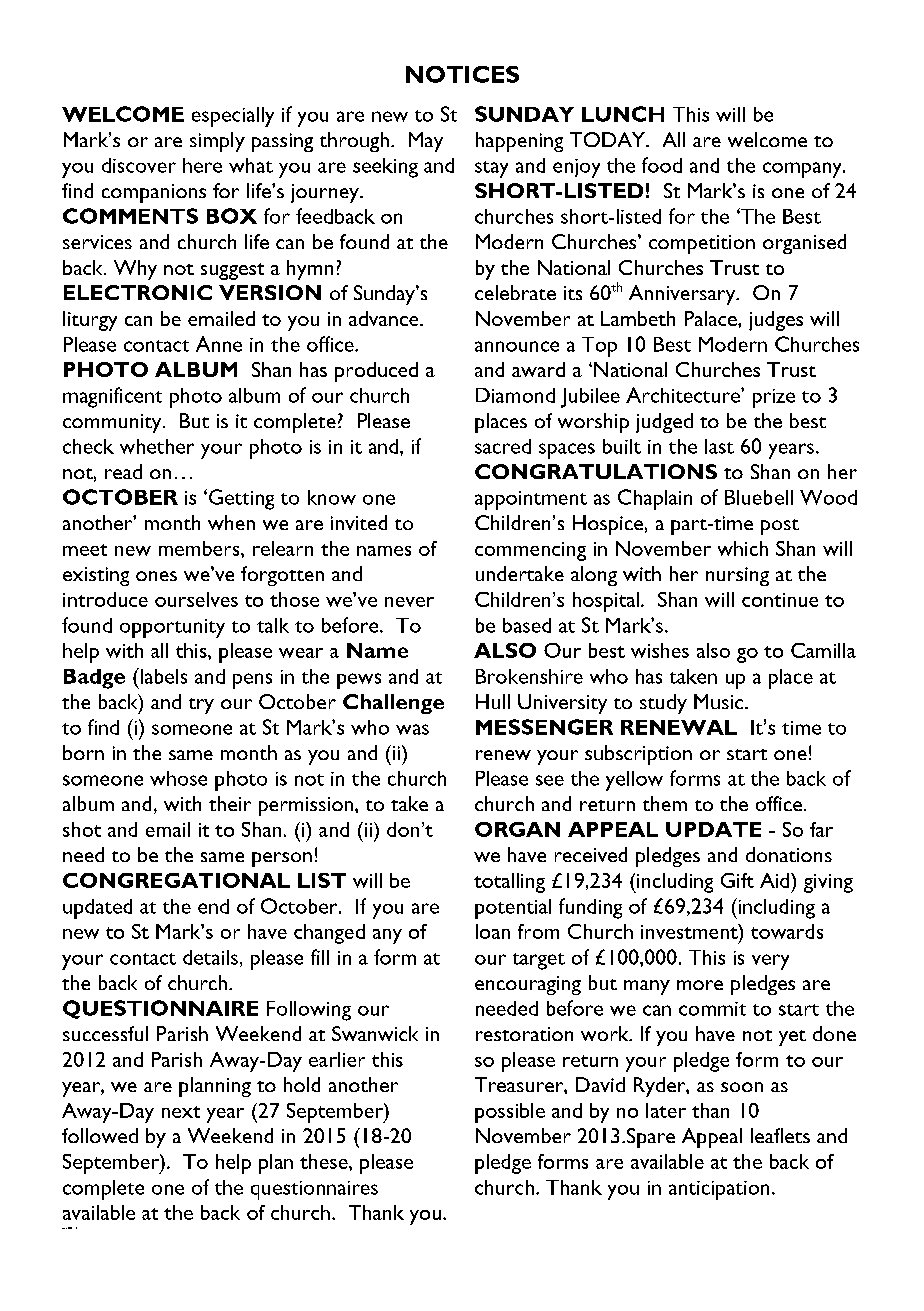 This screenshot has width=924, height=1311. I want to click on continue, so click(780, 600).
